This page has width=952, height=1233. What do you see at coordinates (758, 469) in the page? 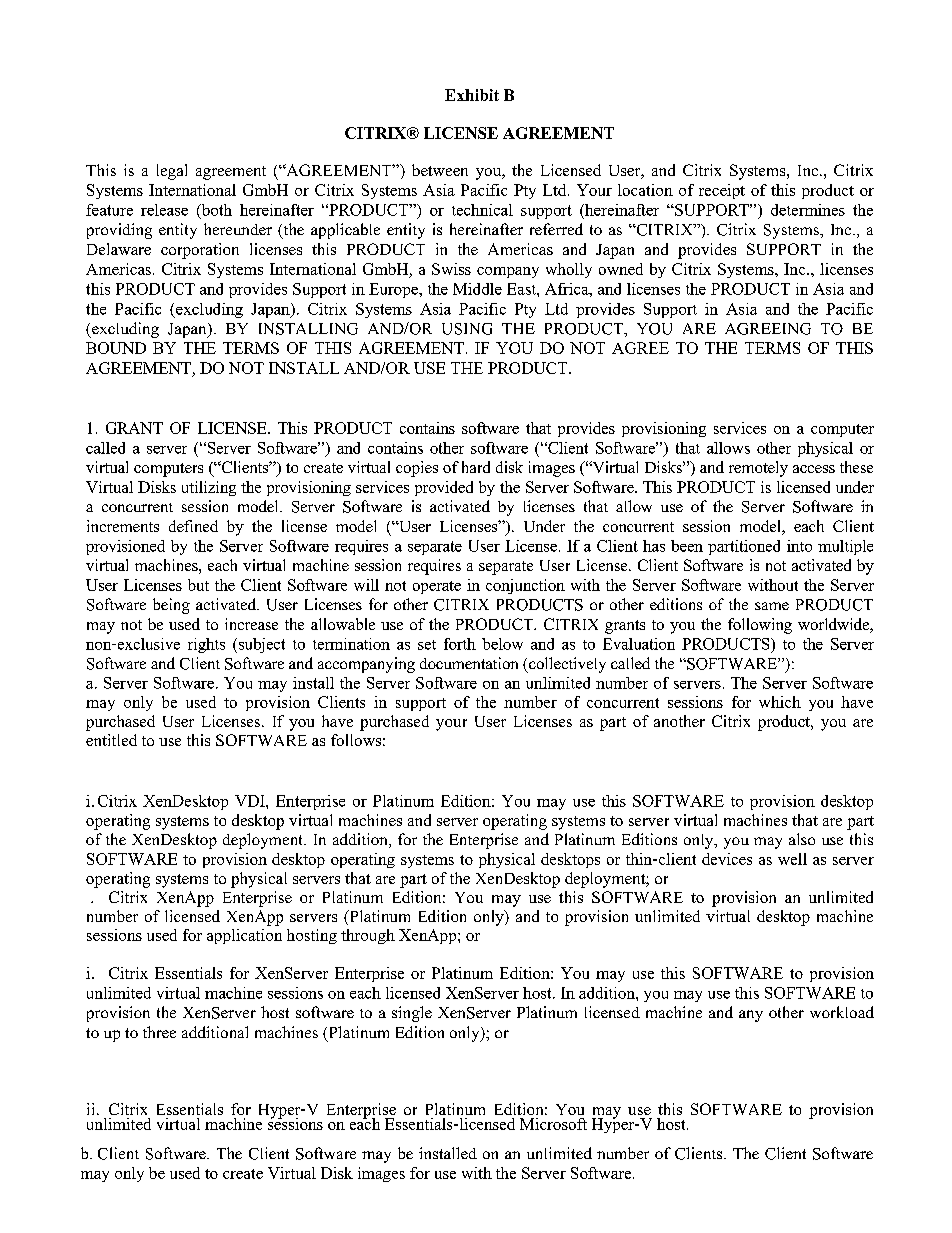
I see `remotely` at bounding box center [758, 469].
